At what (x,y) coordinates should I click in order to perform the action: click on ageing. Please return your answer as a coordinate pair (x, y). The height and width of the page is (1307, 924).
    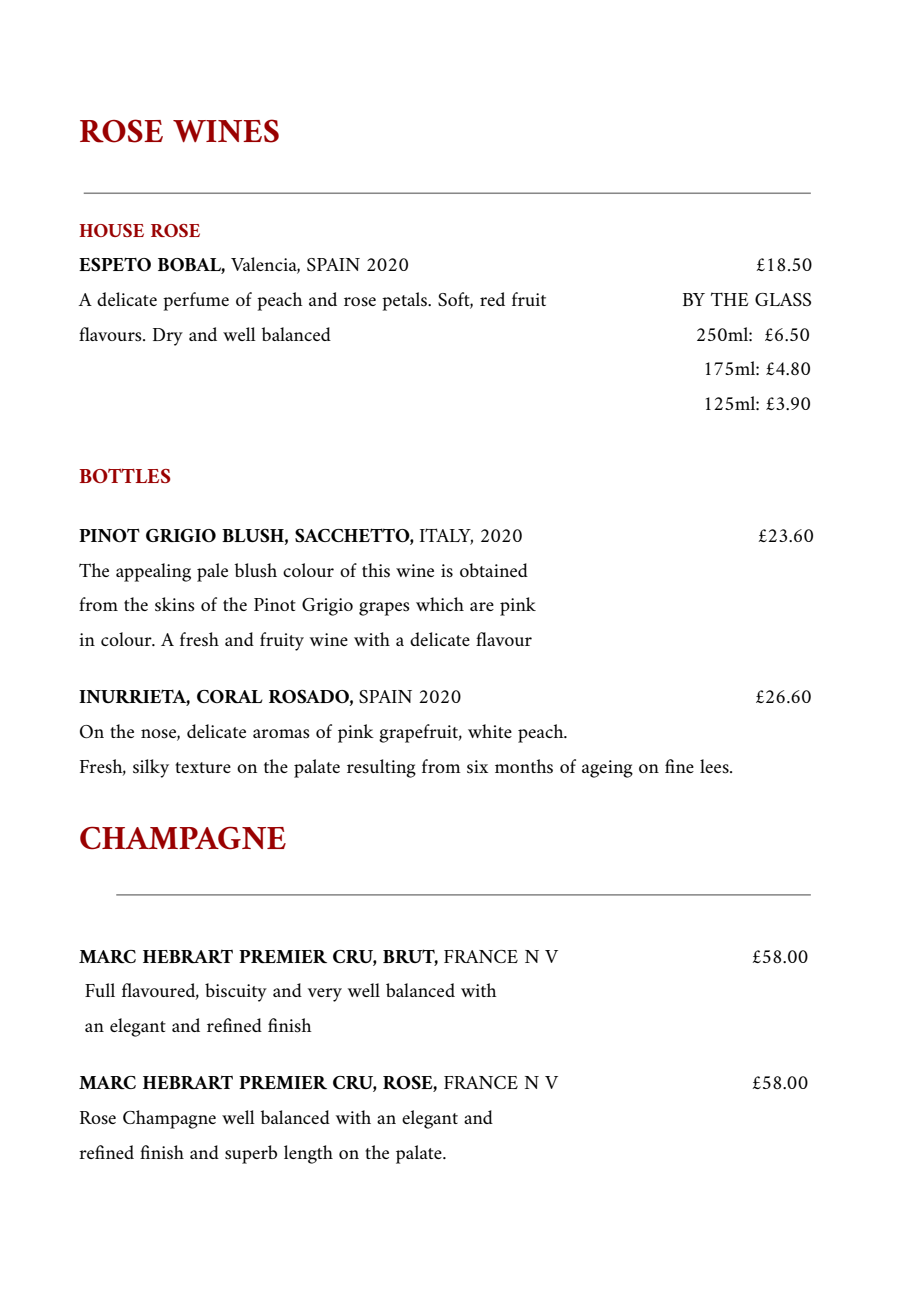
    Looking at the image, I should click on (607, 769).
